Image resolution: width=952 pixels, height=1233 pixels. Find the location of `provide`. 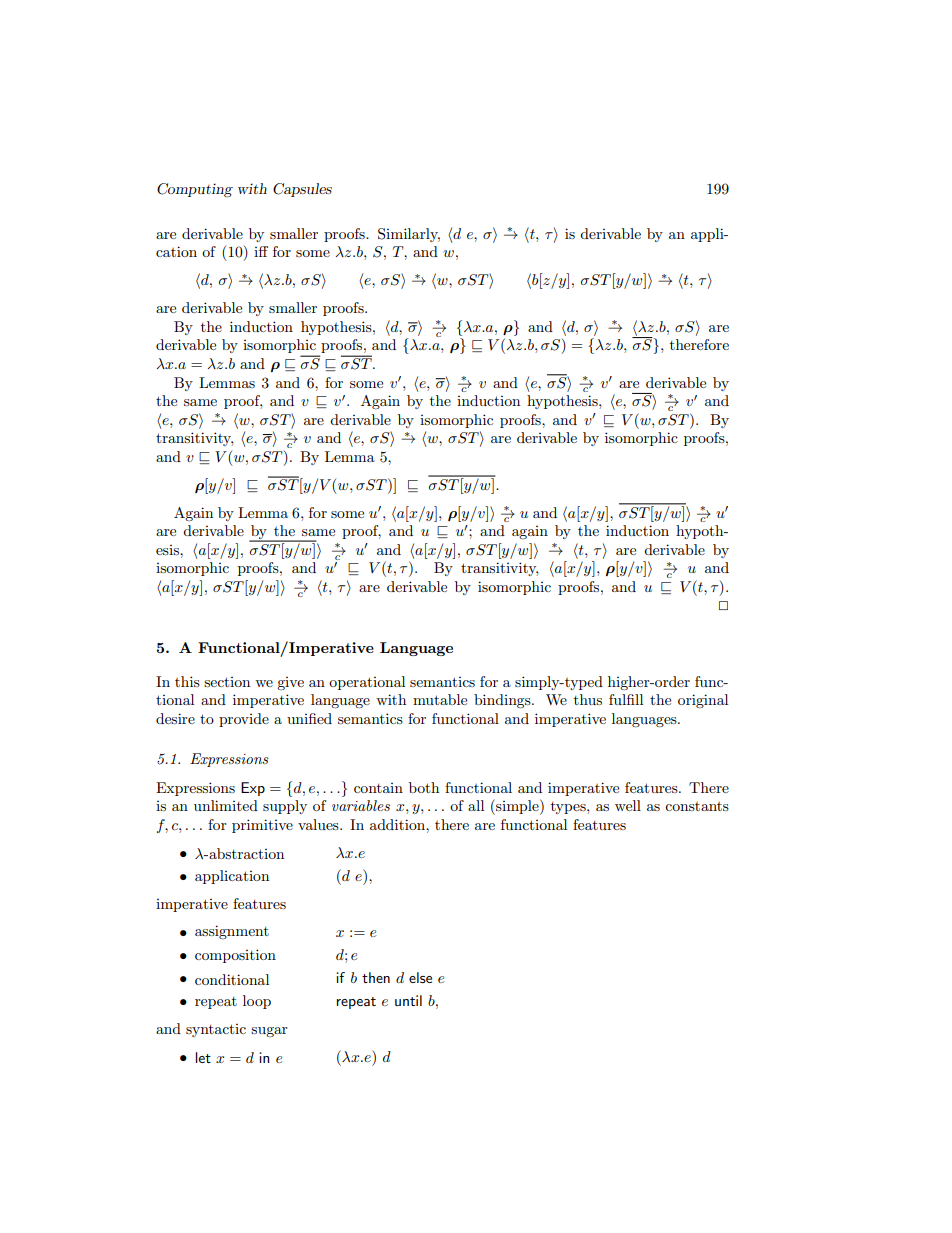

provide is located at coordinates (244, 720).
